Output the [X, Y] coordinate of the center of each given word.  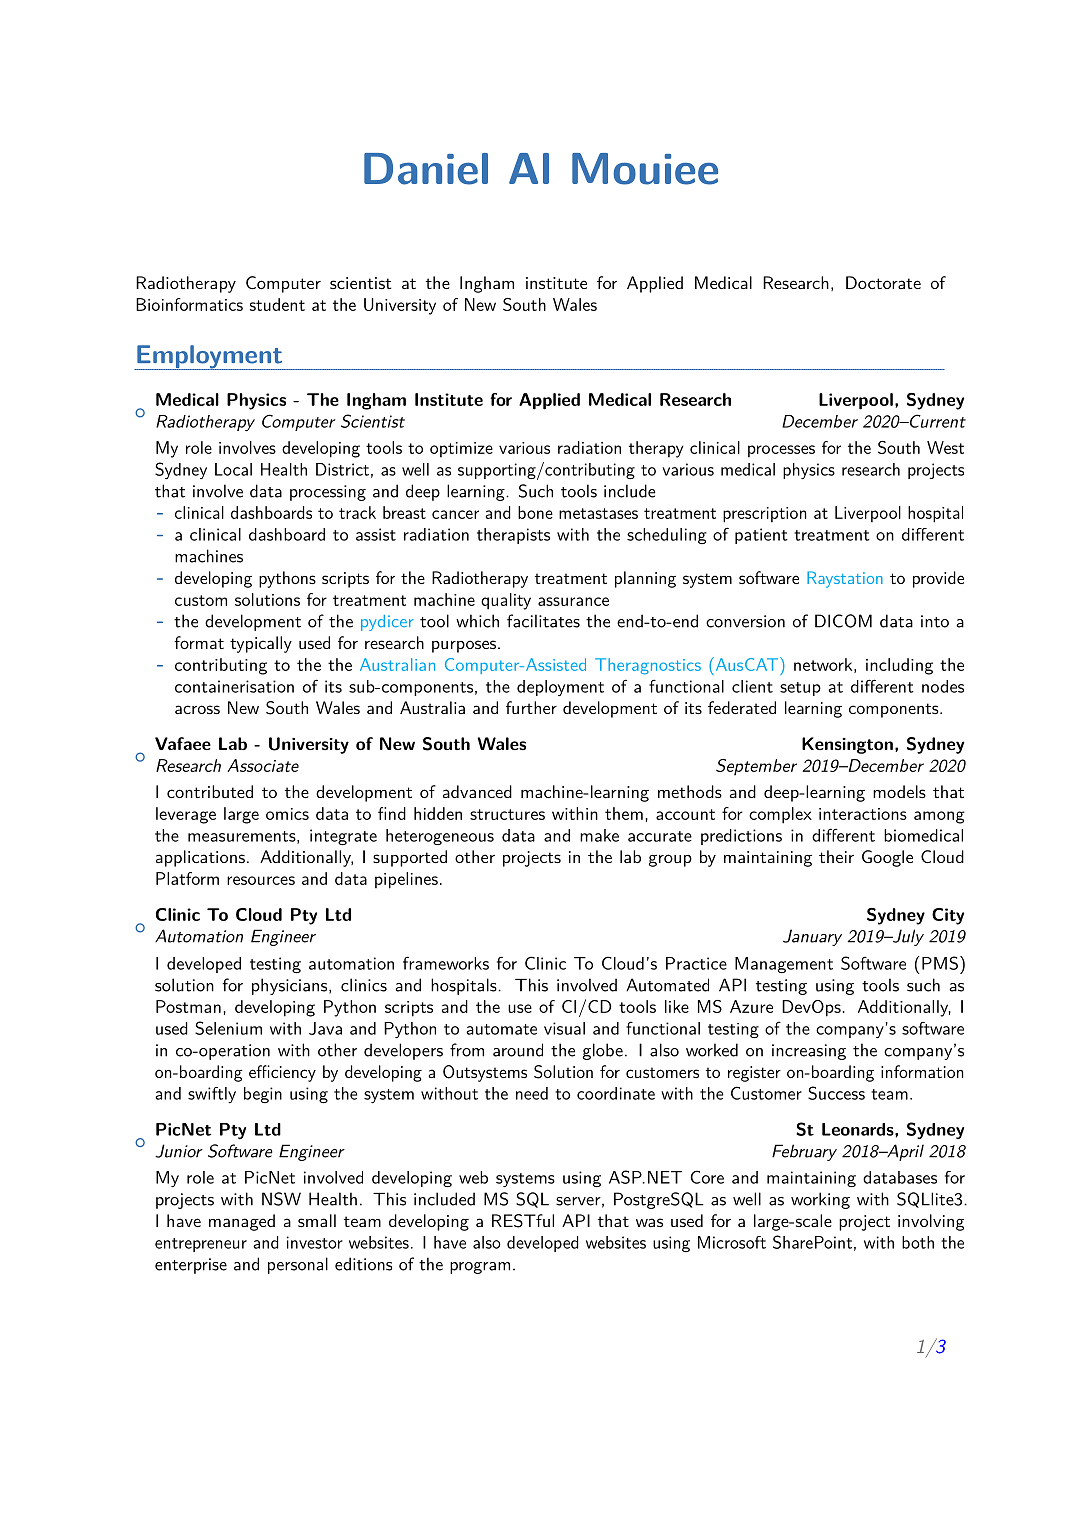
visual [564, 1028]
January [812, 937]
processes [781, 451]
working [820, 1200]
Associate [263, 765]
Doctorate [883, 282]
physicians [291, 986]
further [531, 707]
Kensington [847, 745]
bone [535, 512]
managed [242, 1222]
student [277, 304]
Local [233, 469]
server [578, 1201]
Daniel [426, 169]
